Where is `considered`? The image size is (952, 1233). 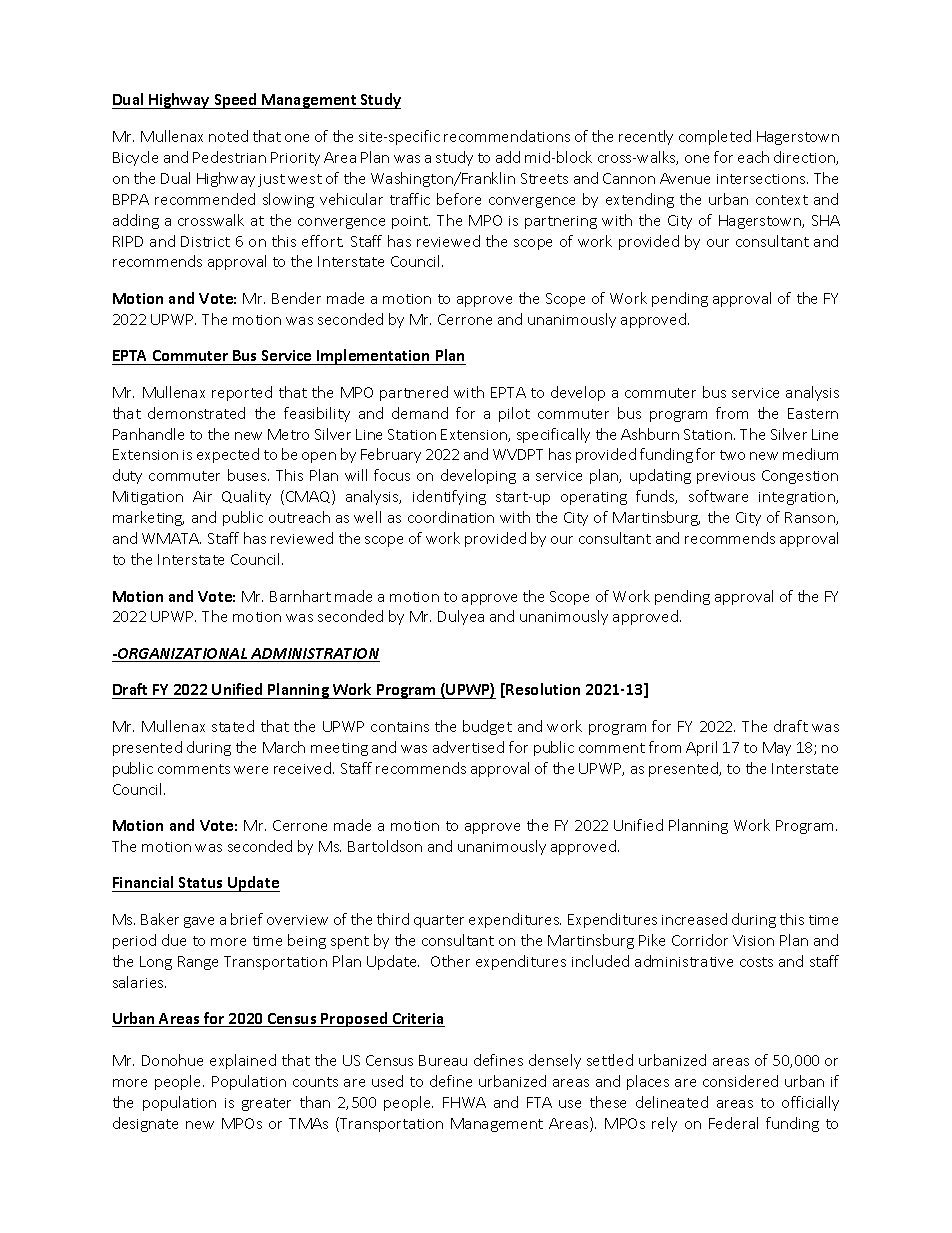 considered is located at coordinates (740, 1081).
